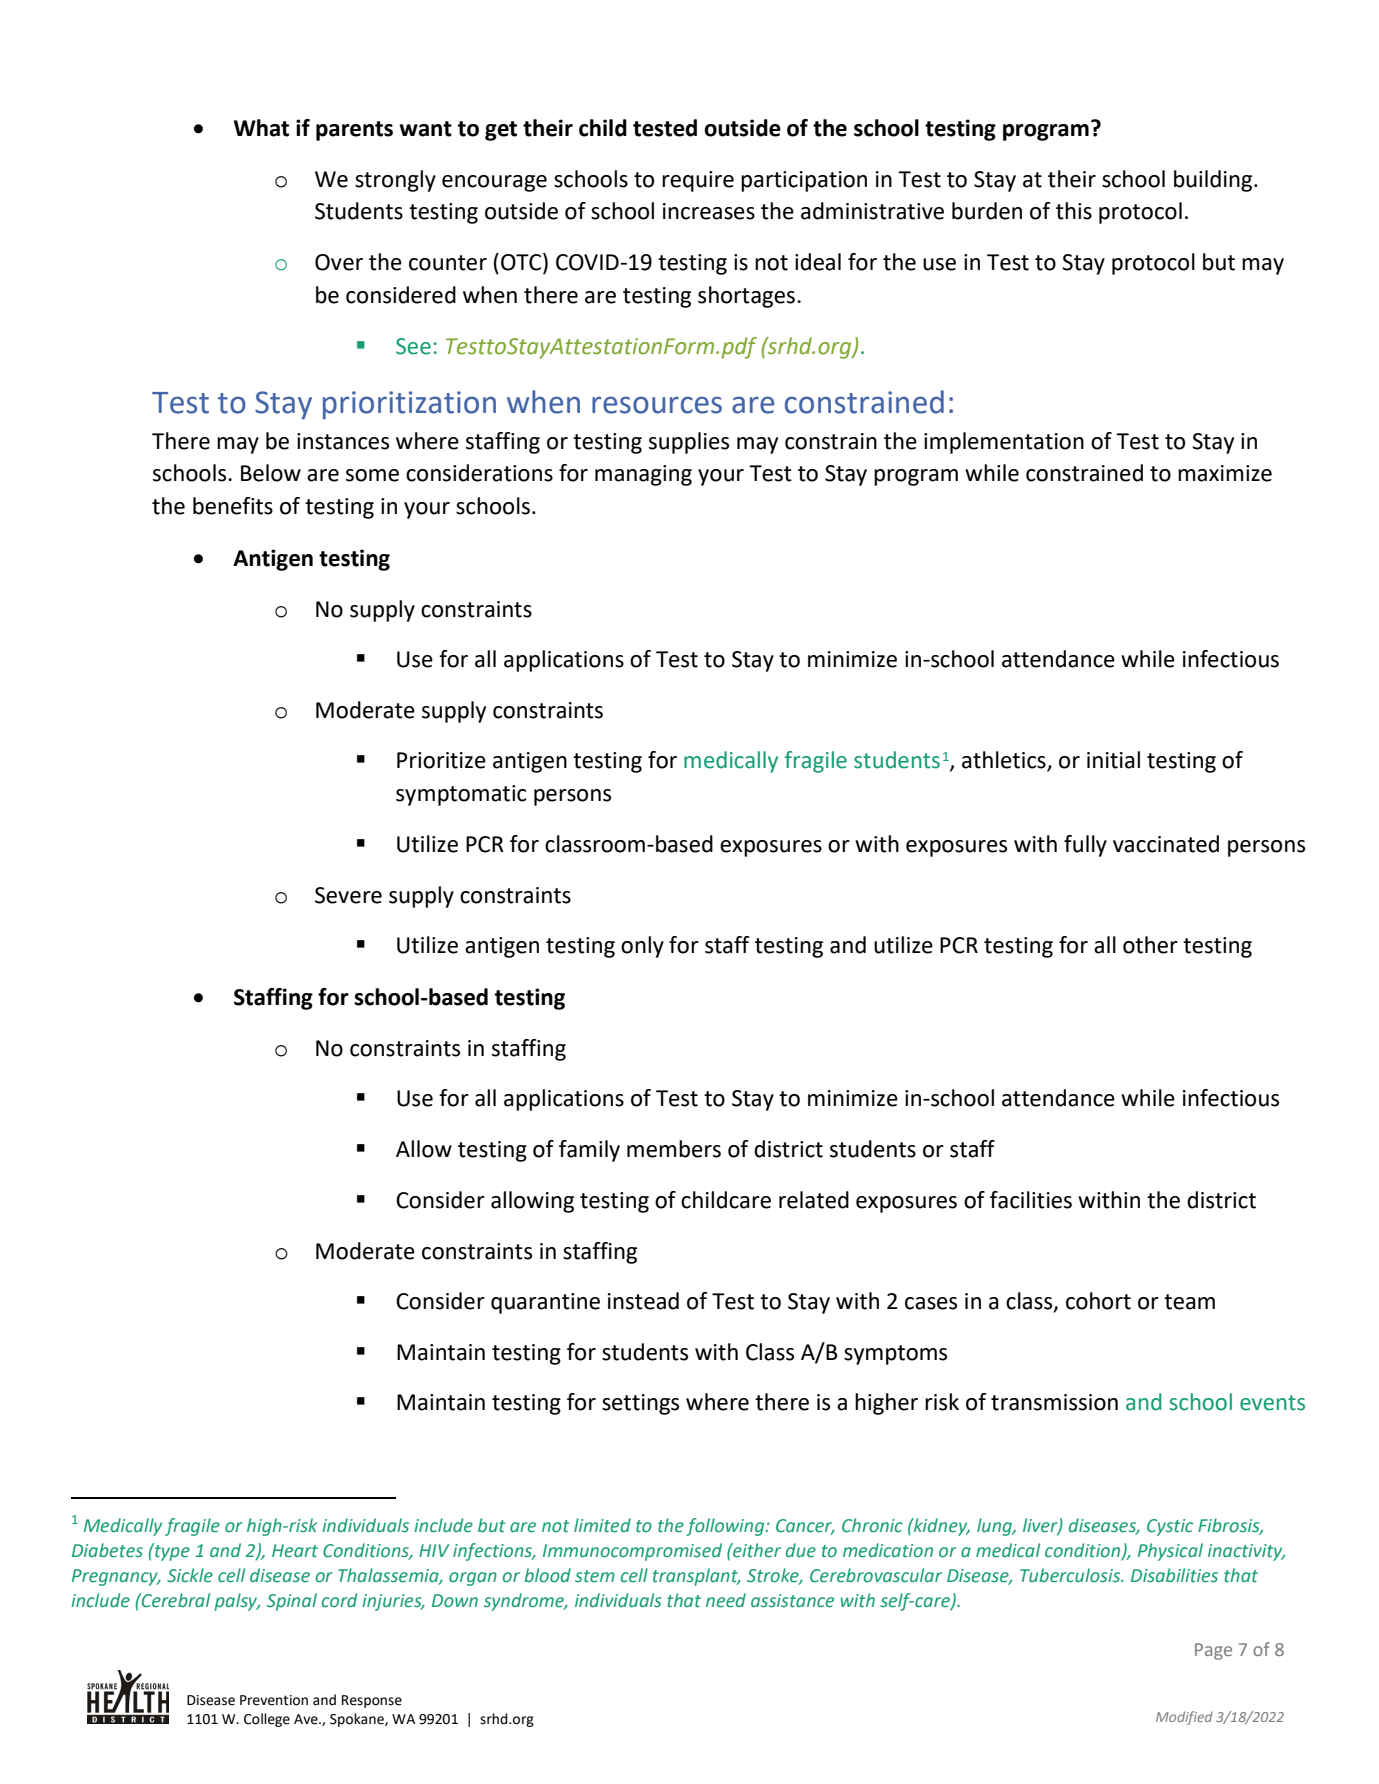 This screenshot has height=1784, width=1379. Describe the element at coordinates (274, 1700) in the screenshot. I see `Prevention` at that location.
